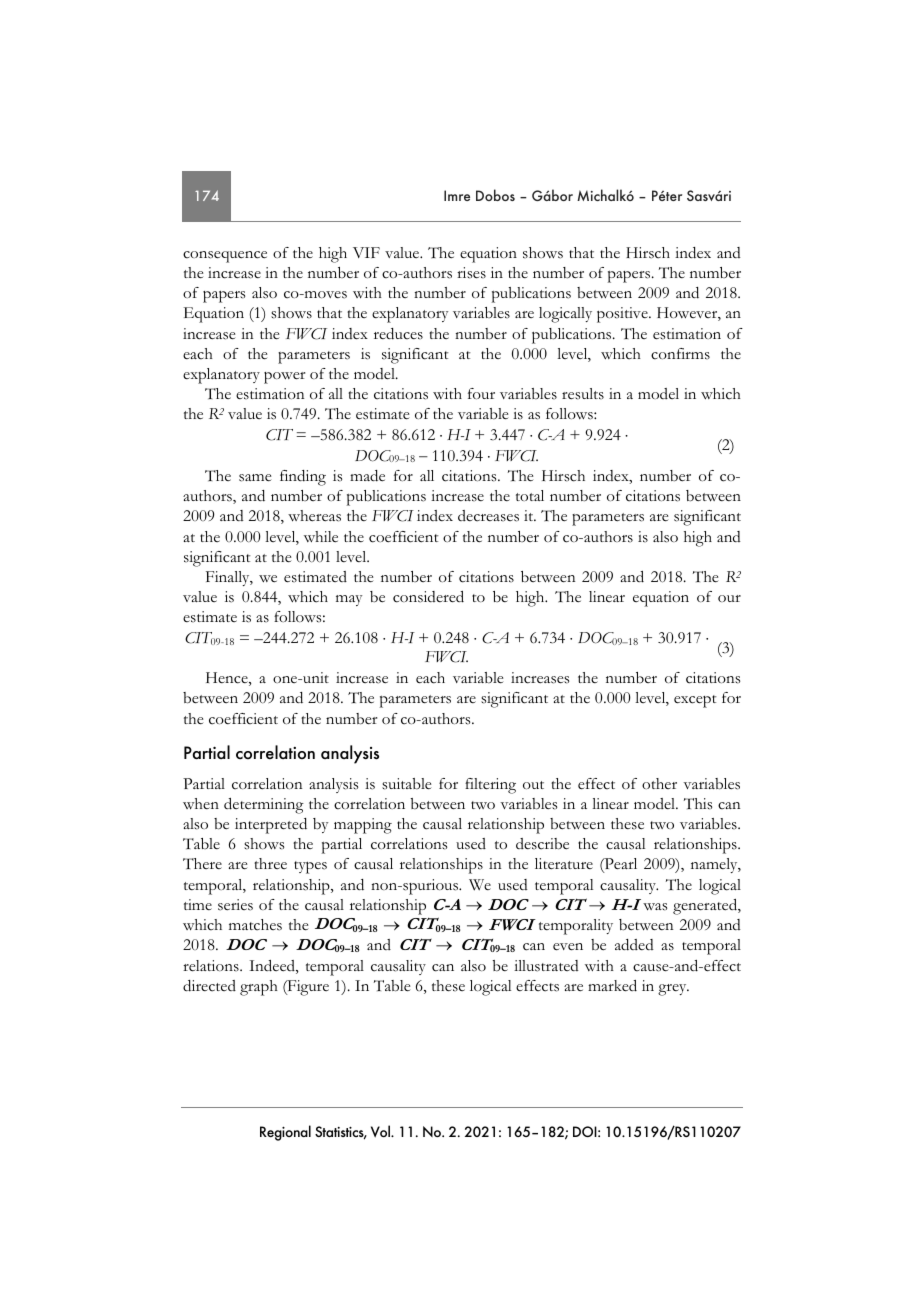 This screenshot has width=924, height=1308. Describe the element at coordinates (471, 273) in the screenshot. I see `rises` at that location.
